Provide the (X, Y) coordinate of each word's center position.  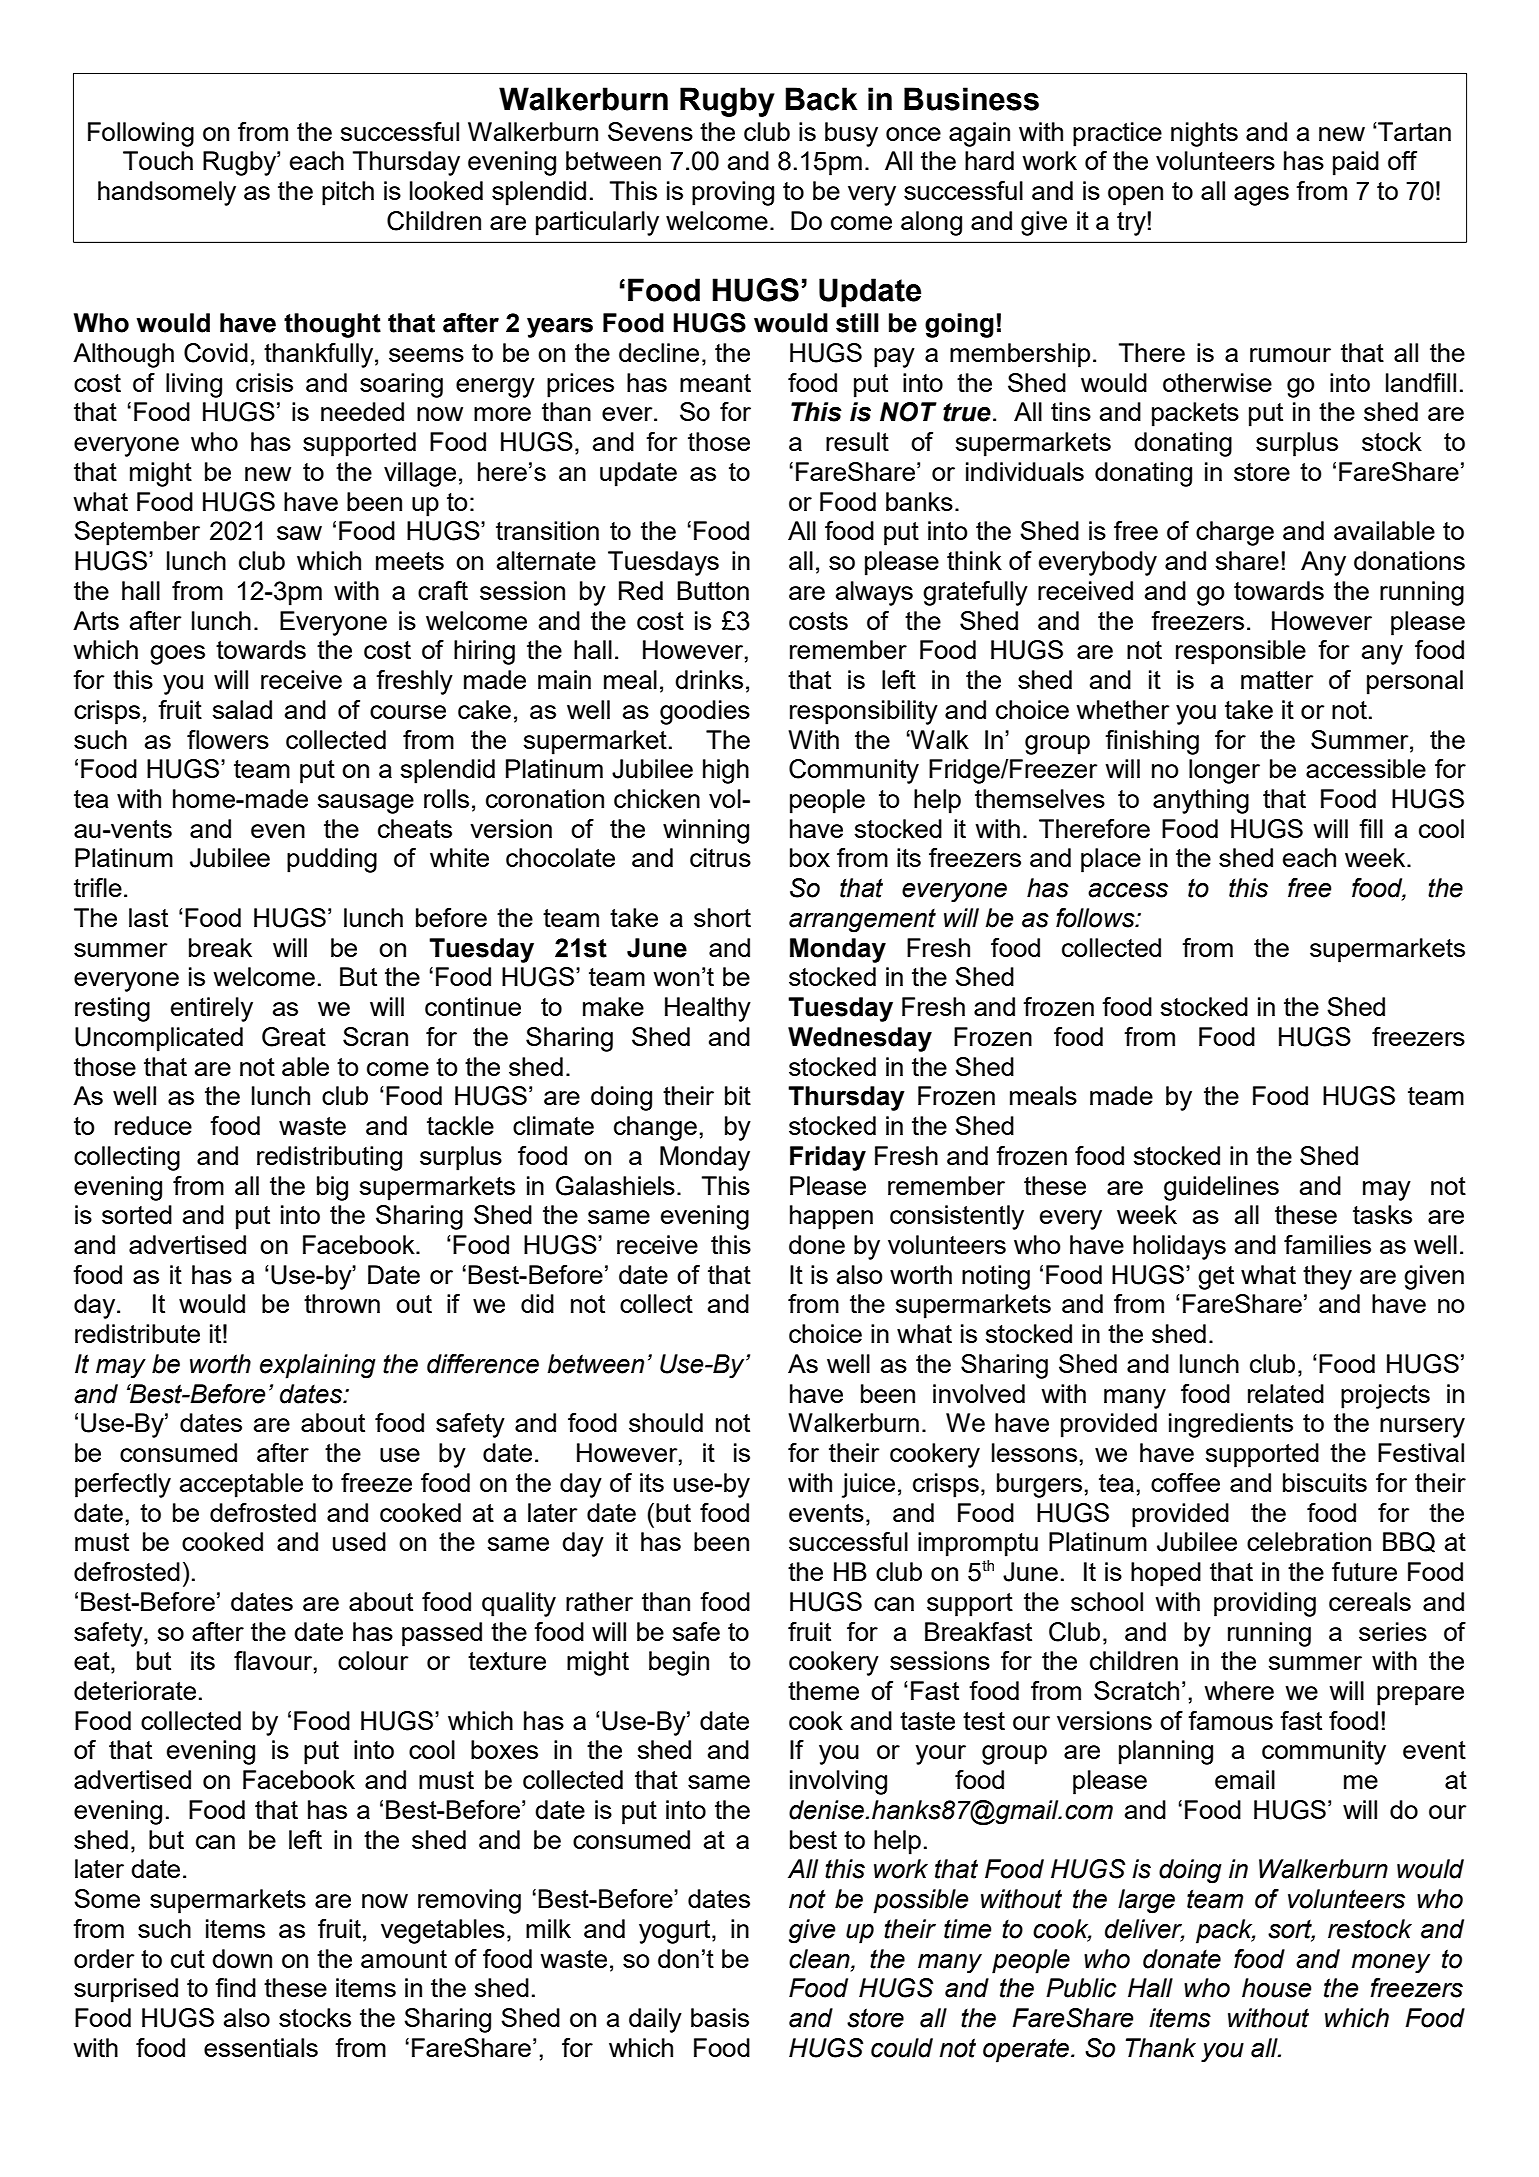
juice (868, 1485)
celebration (1309, 1541)
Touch (158, 160)
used (359, 1541)
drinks (709, 679)
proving (733, 193)
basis (720, 2017)
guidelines (1221, 1188)
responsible (1241, 652)
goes (177, 655)
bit (738, 1095)
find (235, 1987)
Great (294, 1037)
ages (1261, 196)
